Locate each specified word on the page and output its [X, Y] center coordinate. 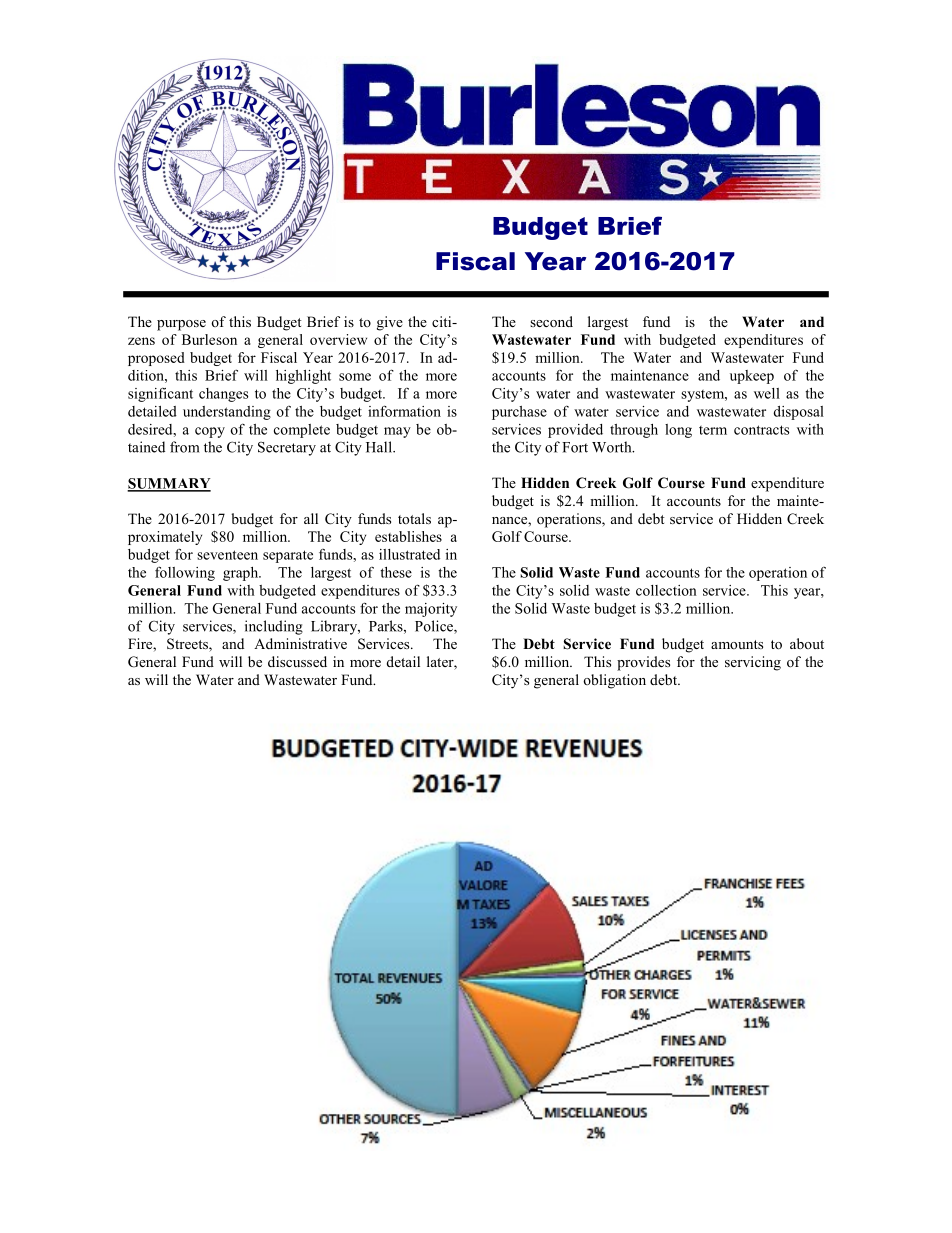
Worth [613, 447]
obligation [614, 681]
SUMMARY [169, 484]
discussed [297, 661]
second [551, 321]
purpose [181, 325]
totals [414, 518]
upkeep [752, 377]
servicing [753, 663]
